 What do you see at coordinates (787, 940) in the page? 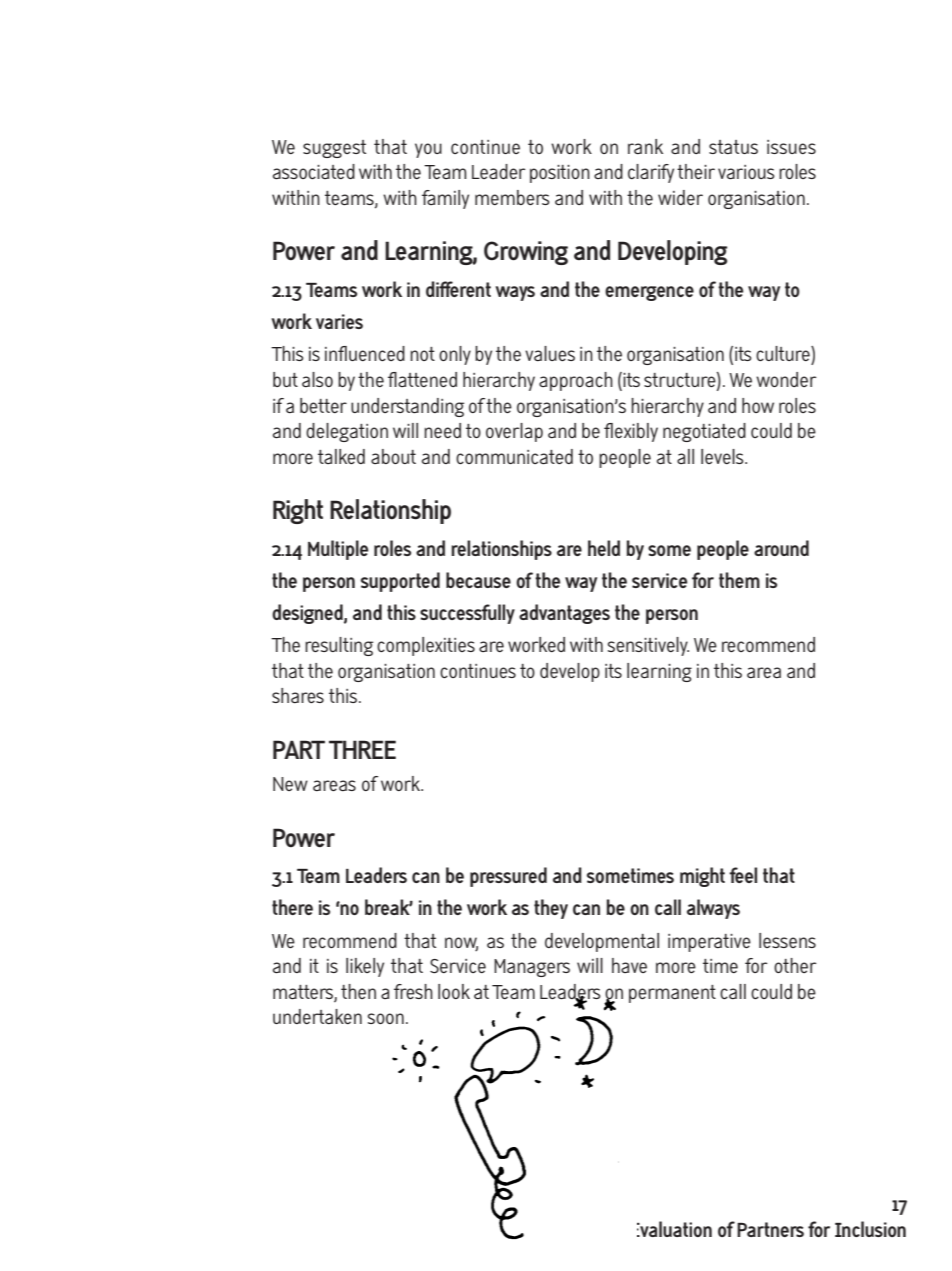
I see `lessens` at bounding box center [787, 940].
